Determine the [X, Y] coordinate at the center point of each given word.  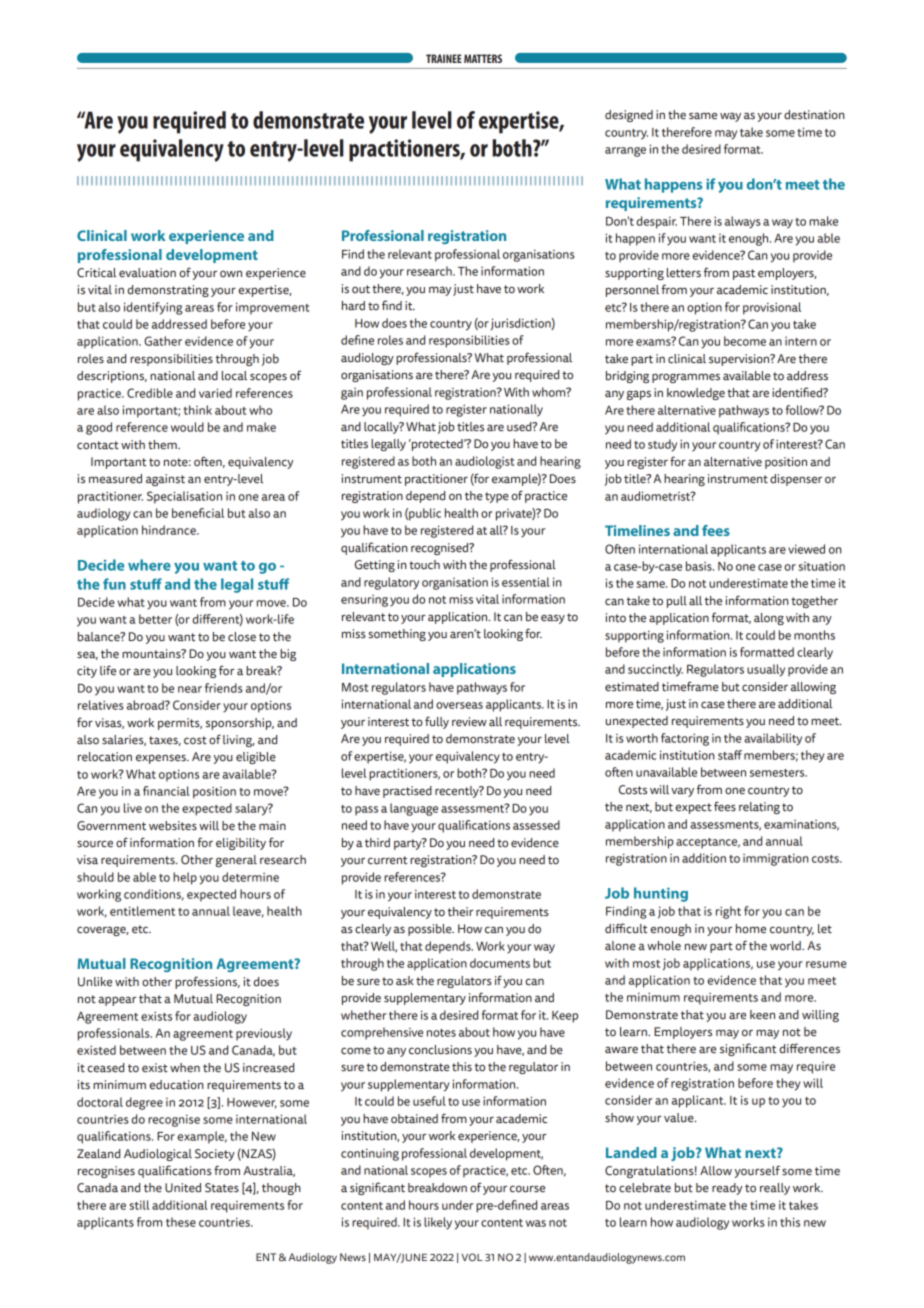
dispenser [796, 480]
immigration [776, 859]
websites [173, 826]
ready [727, 1189]
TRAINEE [444, 58]
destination [814, 115]
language [414, 809]
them [163, 445]
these [181, 1222]
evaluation [147, 273]
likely [438, 1223]
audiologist [485, 462]
